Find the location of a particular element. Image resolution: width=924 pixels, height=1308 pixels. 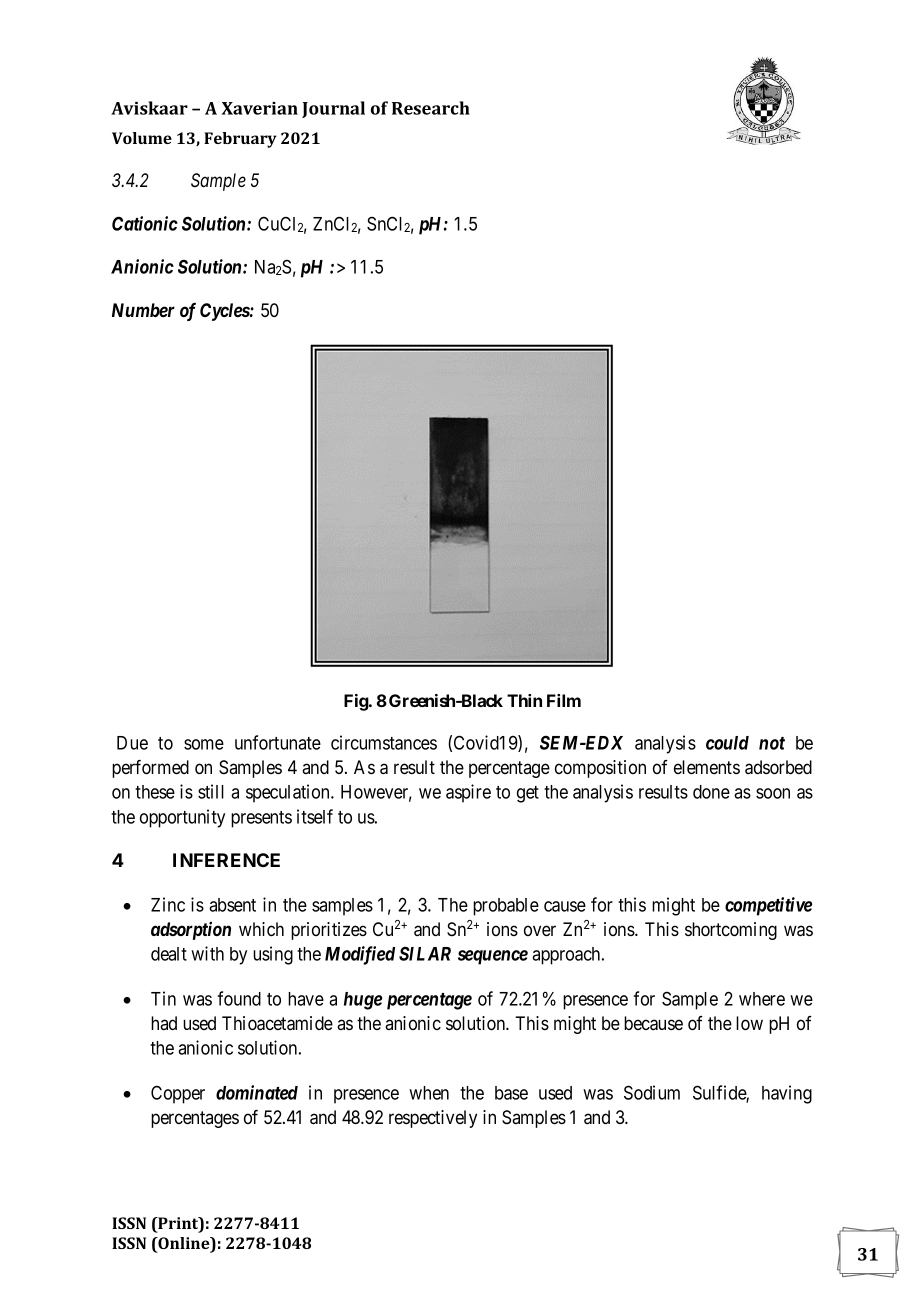

February is located at coordinates (240, 140).
